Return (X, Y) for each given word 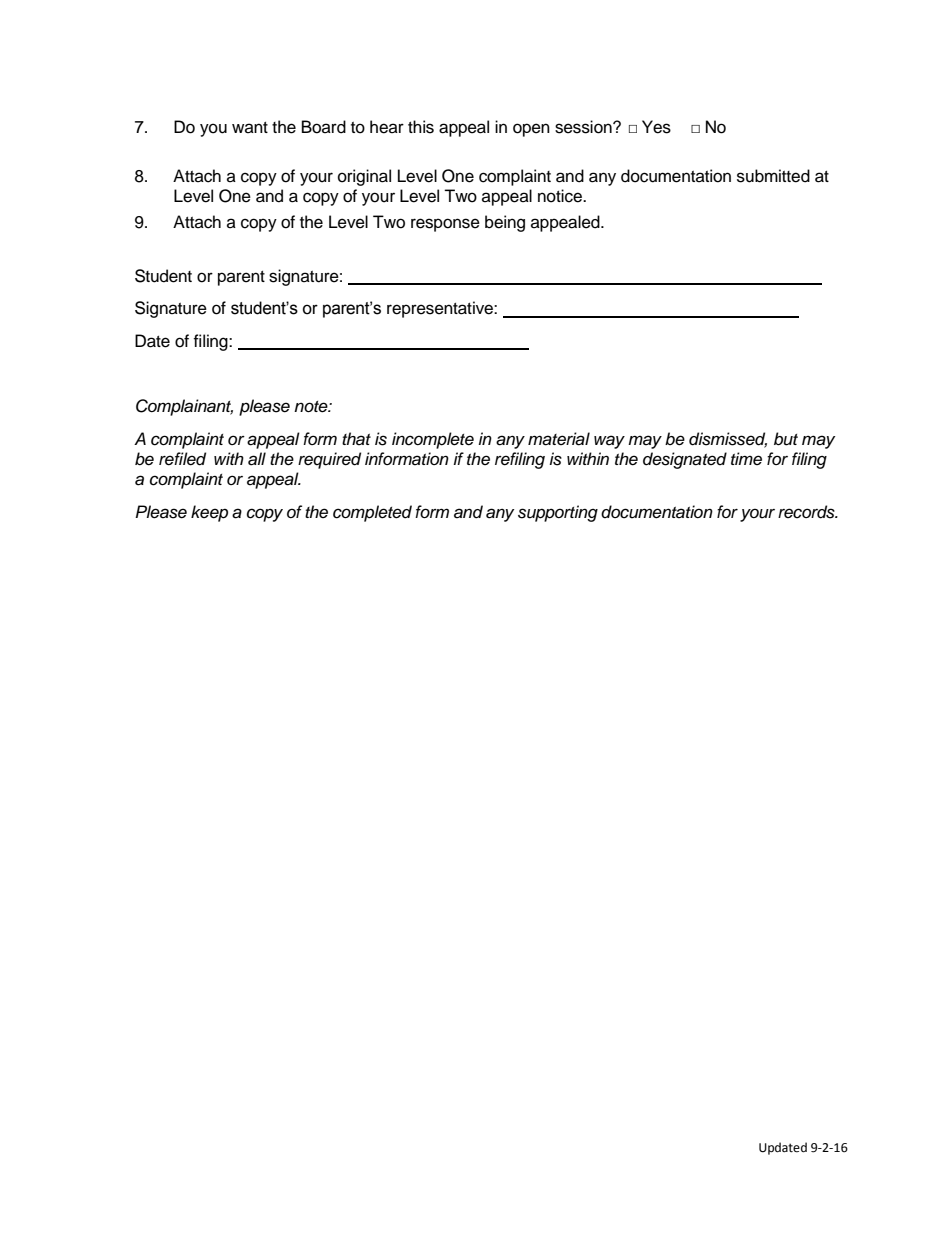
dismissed (728, 440)
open (531, 130)
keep (209, 513)
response (445, 225)
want (250, 127)
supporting (558, 513)
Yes (656, 127)
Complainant (184, 407)
